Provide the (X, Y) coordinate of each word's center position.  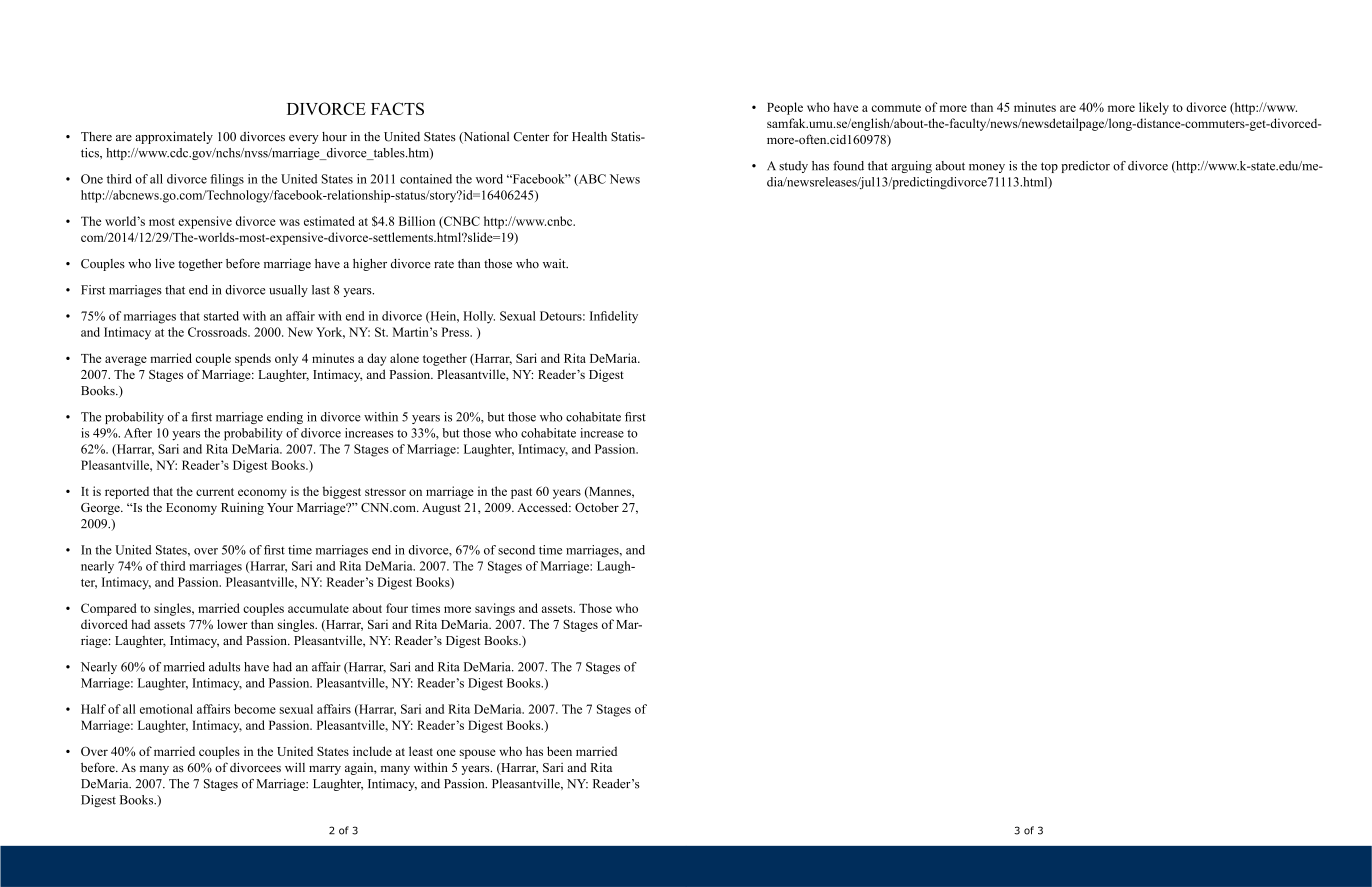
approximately (174, 137)
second (516, 550)
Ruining (242, 508)
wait (555, 263)
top (1049, 167)
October (597, 507)
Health (589, 137)
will (295, 767)
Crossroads (218, 332)
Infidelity (614, 317)
